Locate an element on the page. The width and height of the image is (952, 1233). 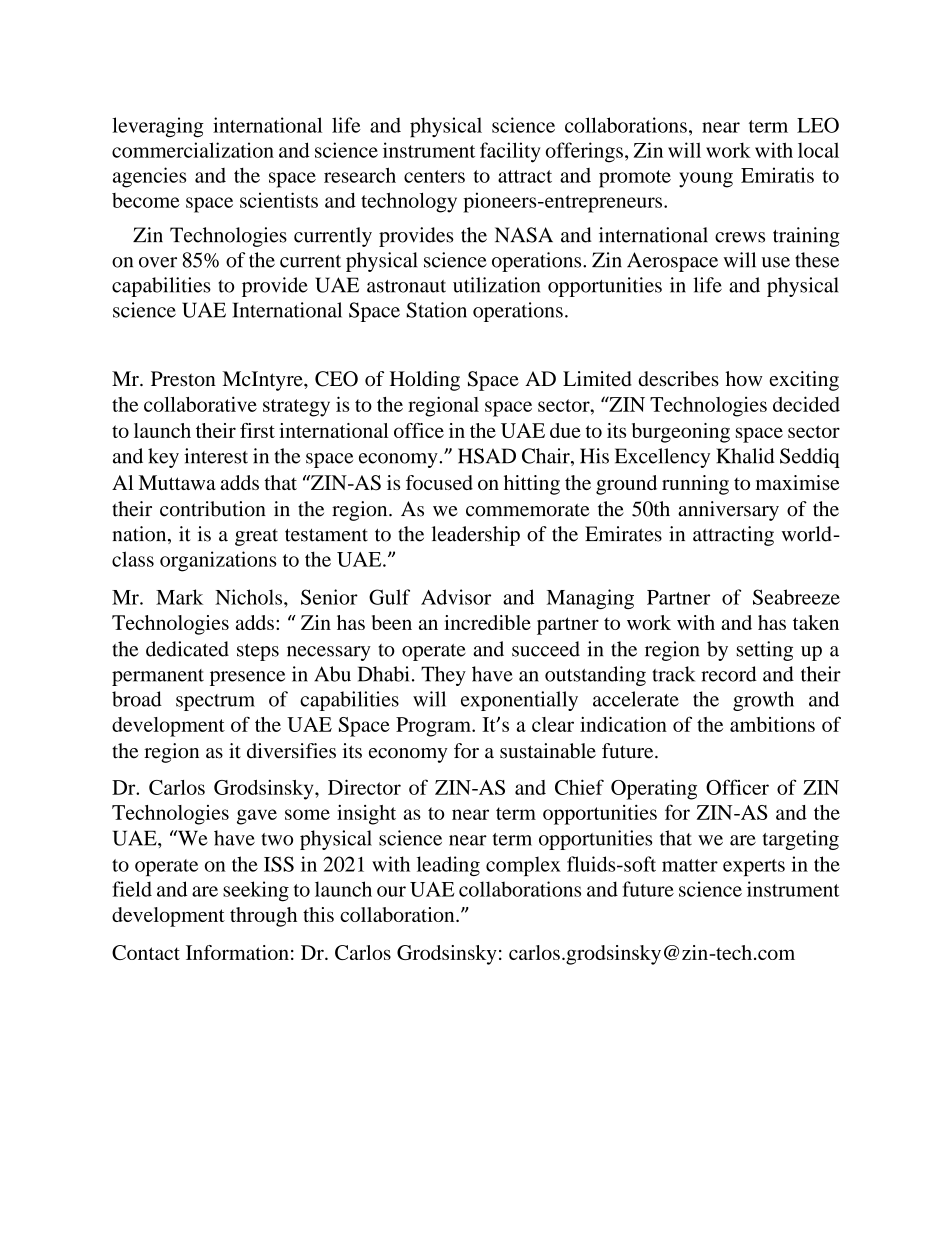
young is located at coordinates (706, 180).
